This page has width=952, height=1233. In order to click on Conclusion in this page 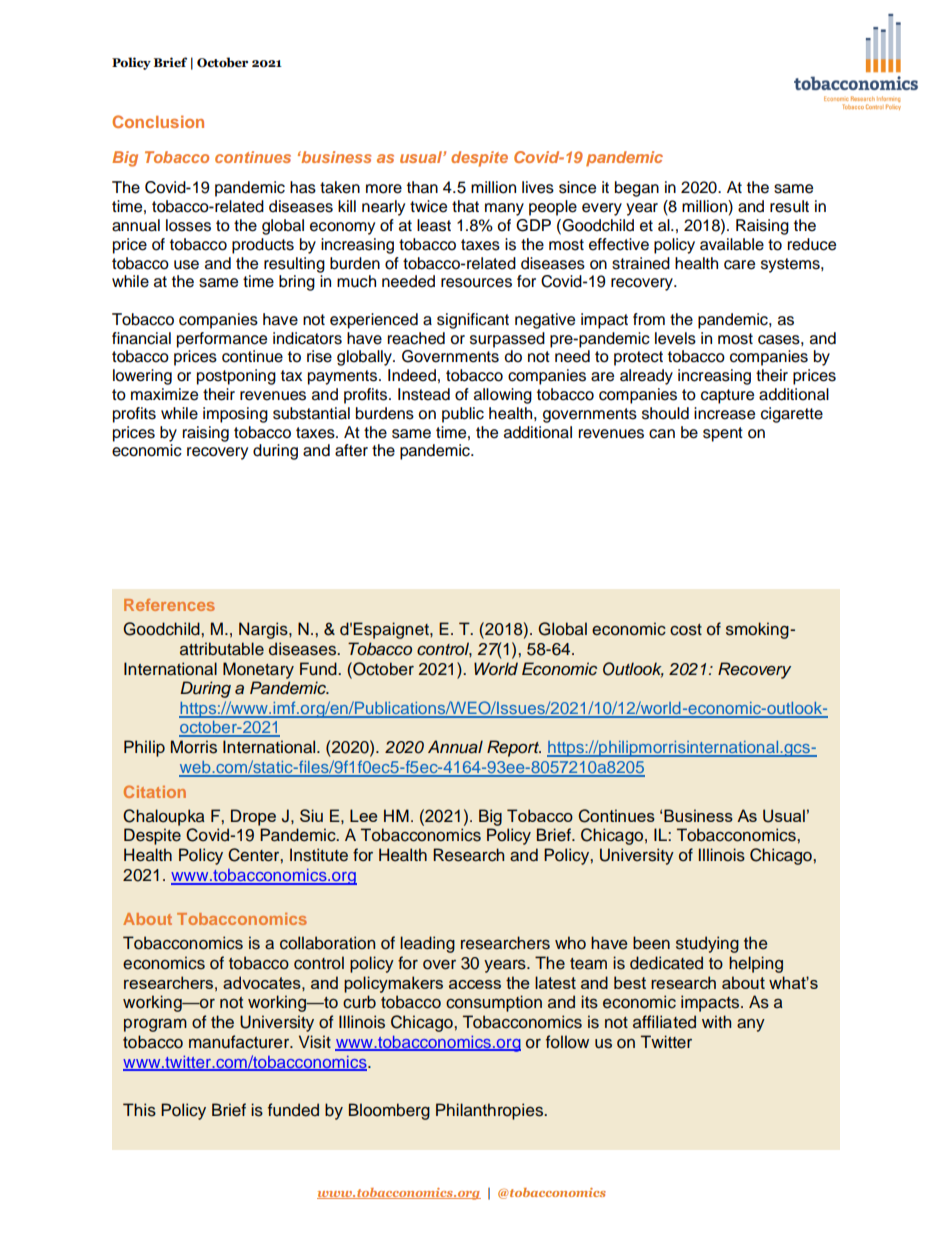, I will do `click(158, 121)`.
